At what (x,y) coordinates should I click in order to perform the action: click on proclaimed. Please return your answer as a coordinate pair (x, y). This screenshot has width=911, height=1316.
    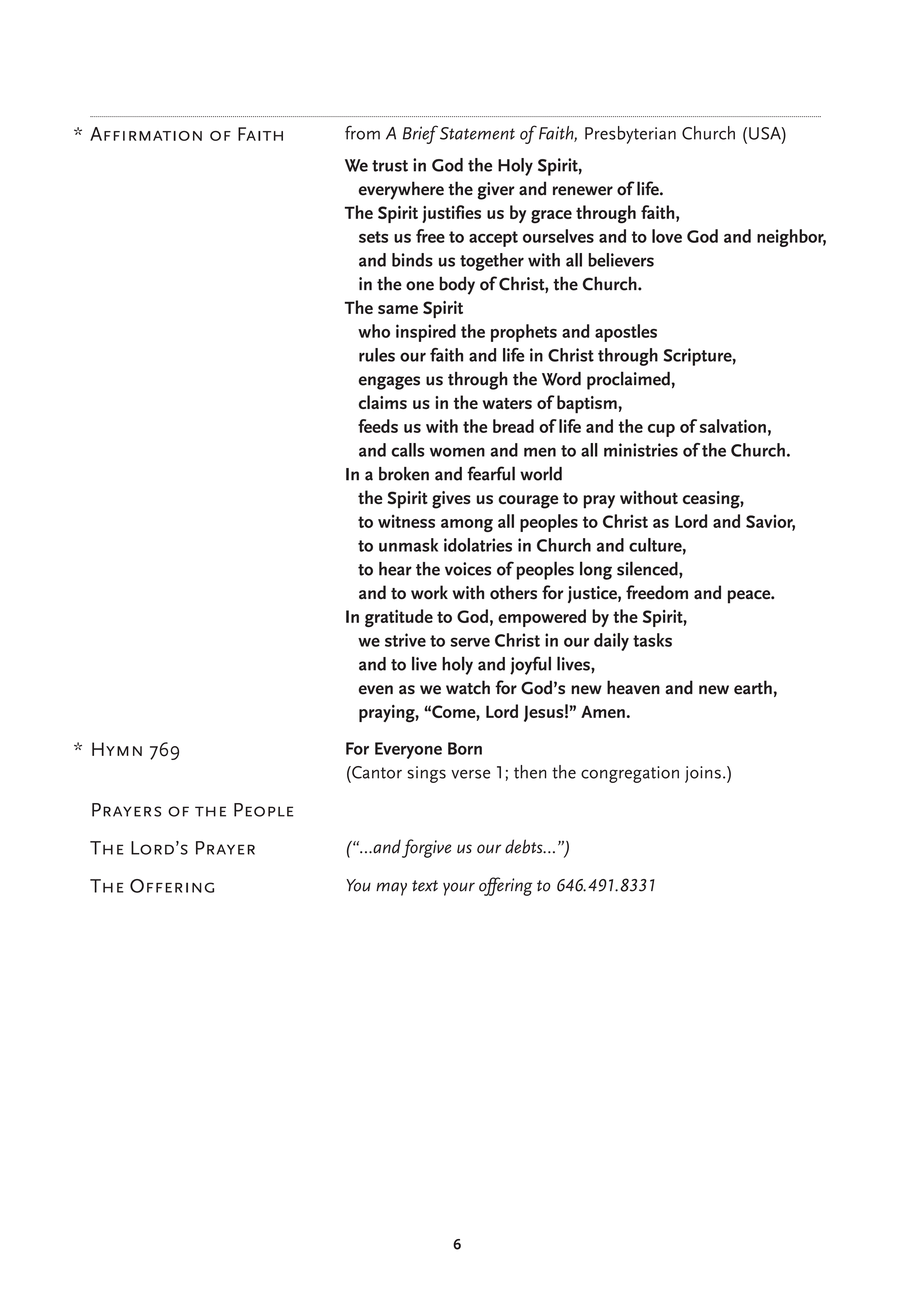
    Looking at the image, I should click on (628, 380).
